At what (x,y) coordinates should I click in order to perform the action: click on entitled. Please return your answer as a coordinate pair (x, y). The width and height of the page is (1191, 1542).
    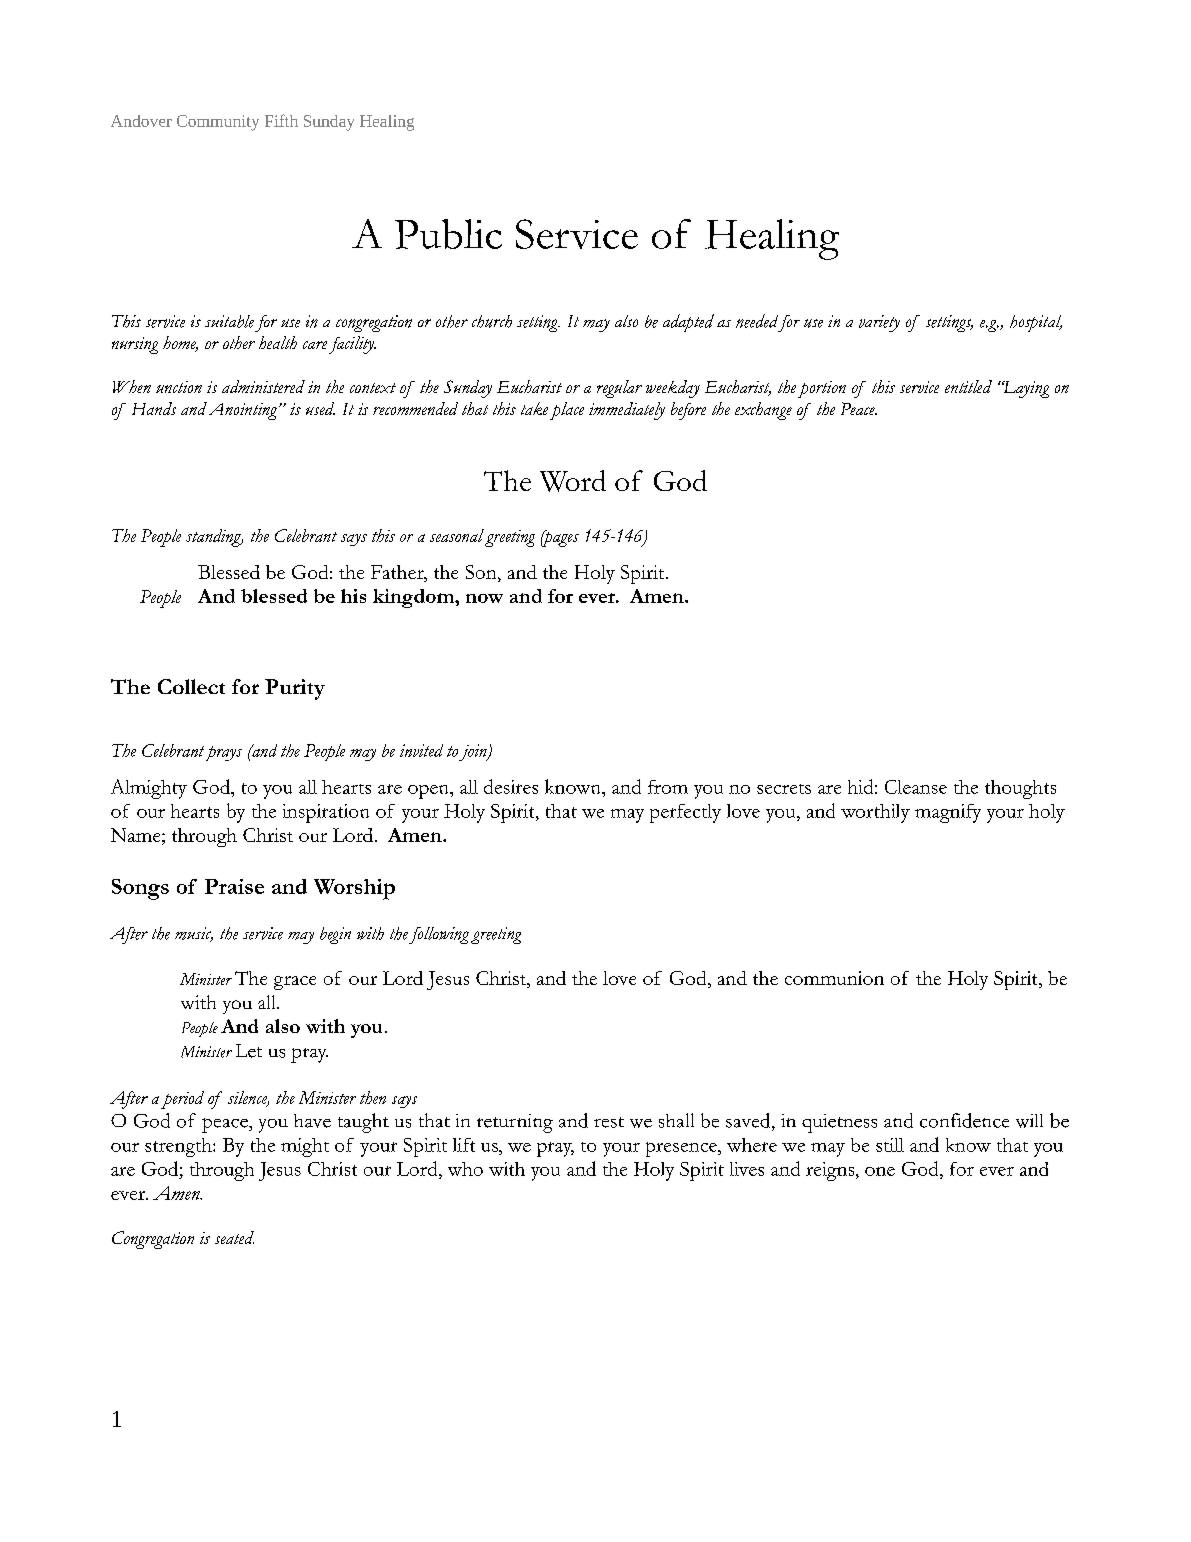
    Looking at the image, I should click on (968, 386).
